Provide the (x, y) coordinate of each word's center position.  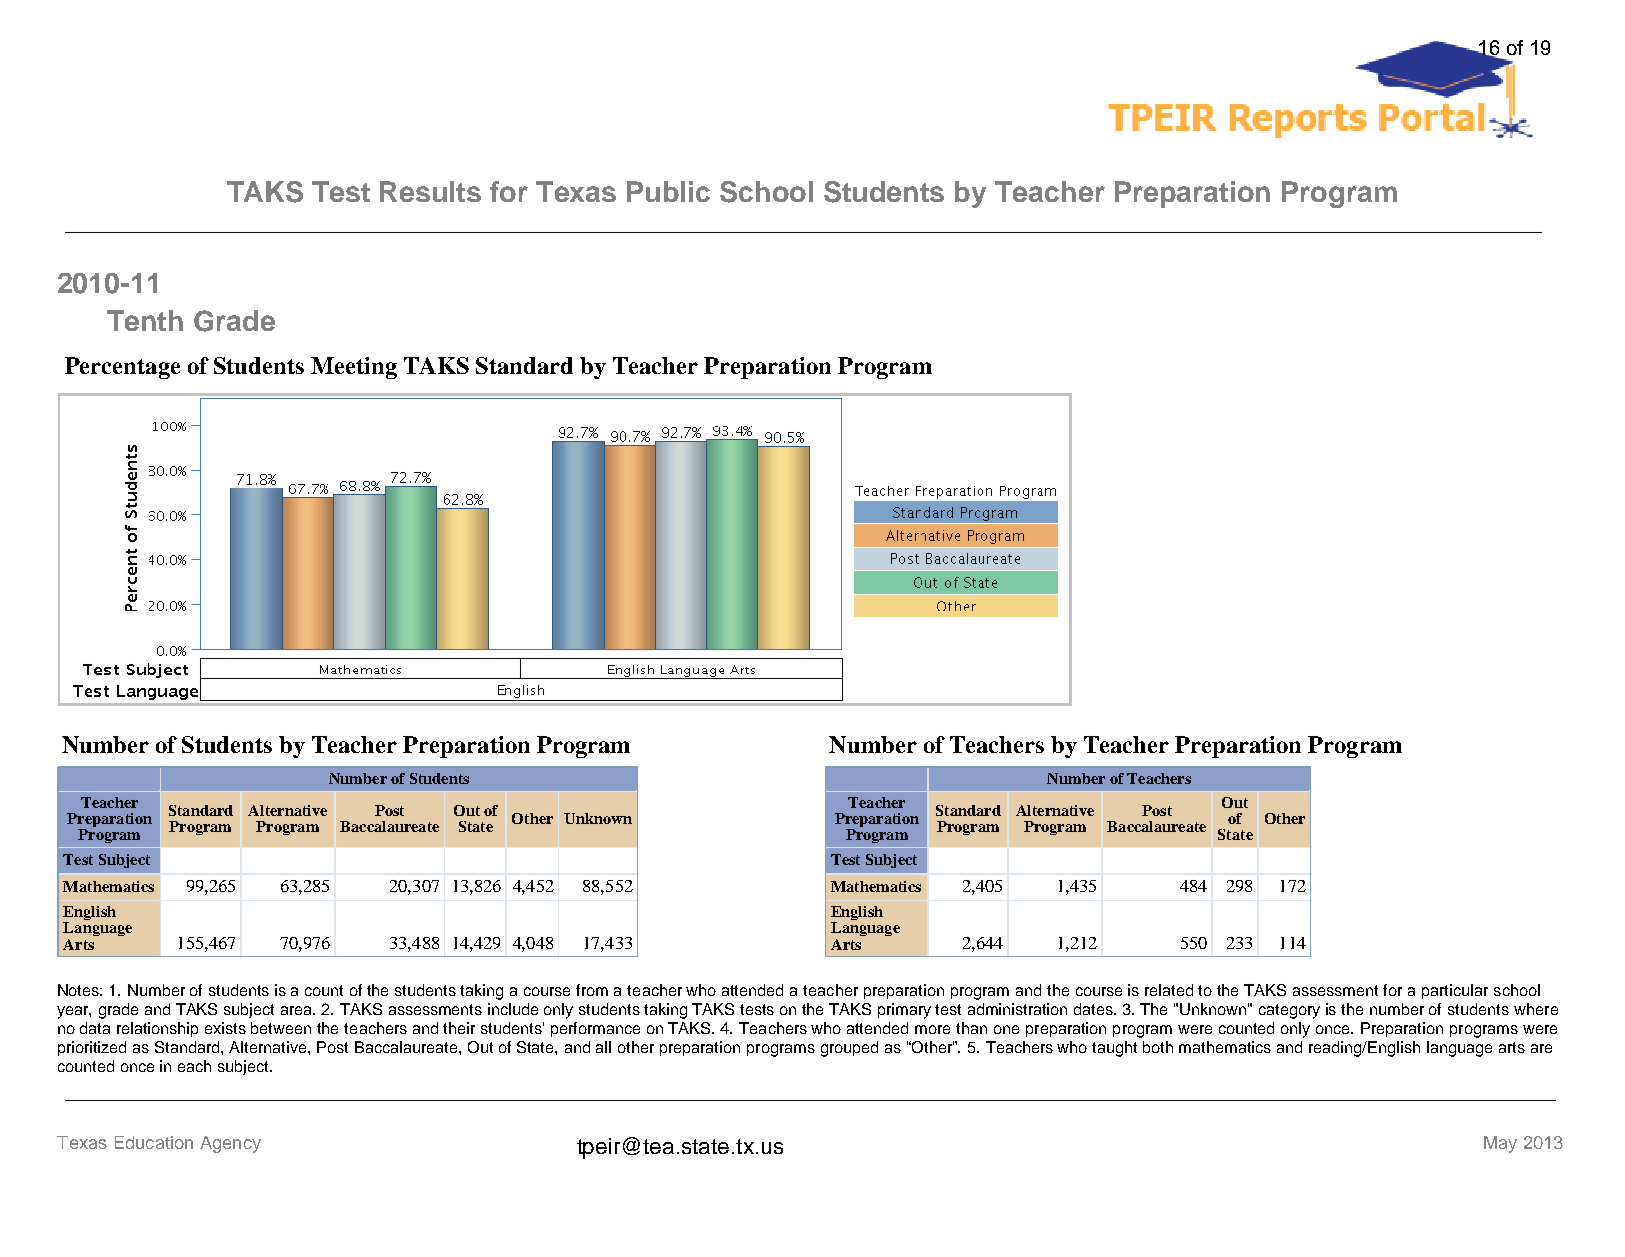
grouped (849, 1049)
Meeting (354, 368)
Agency (230, 1144)
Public (668, 191)
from (592, 990)
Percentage (122, 368)
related (1169, 990)
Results (430, 191)
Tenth (145, 320)
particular (1455, 991)
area (298, 1010)
